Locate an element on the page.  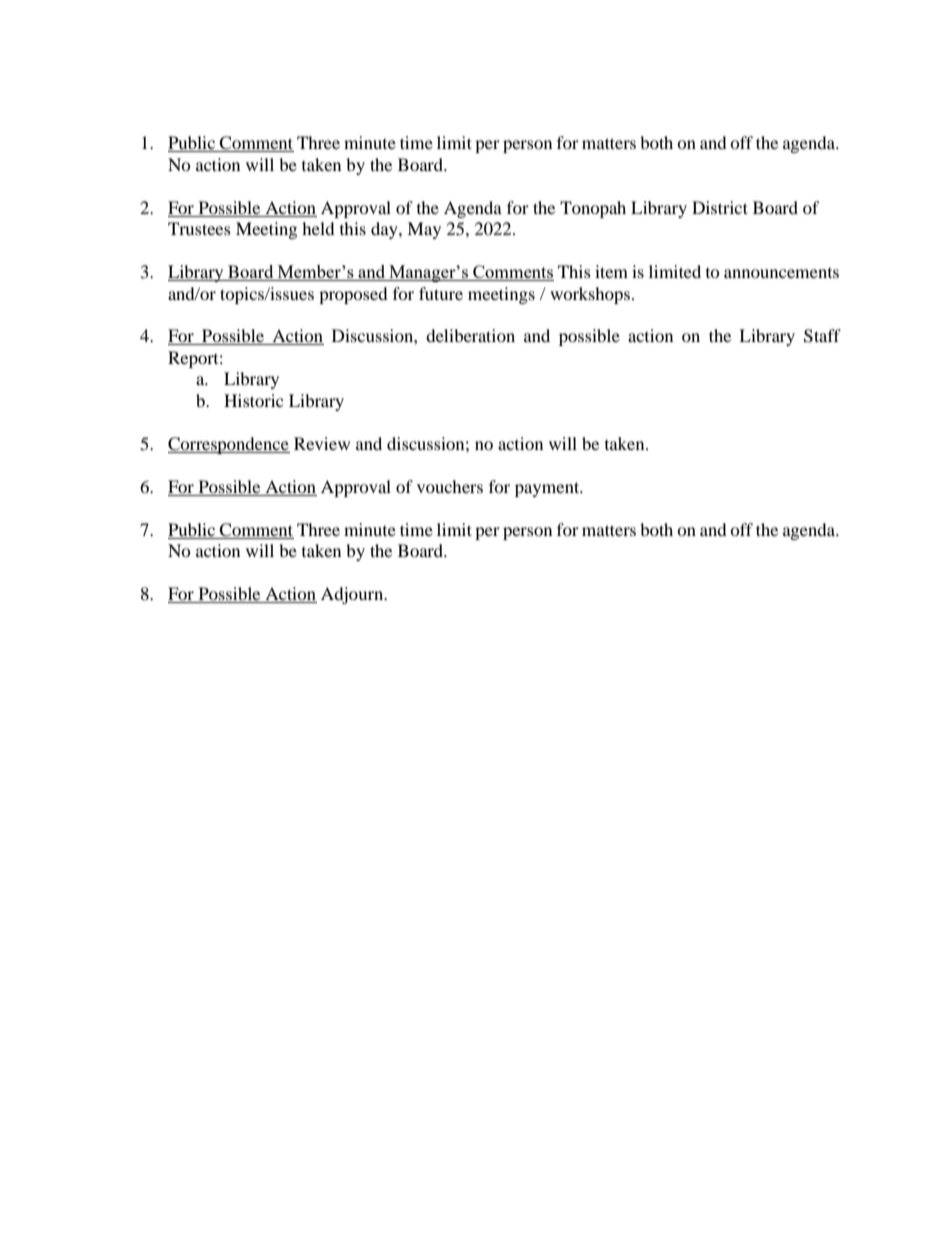
vouchers is located at coordinates (450, 486).
